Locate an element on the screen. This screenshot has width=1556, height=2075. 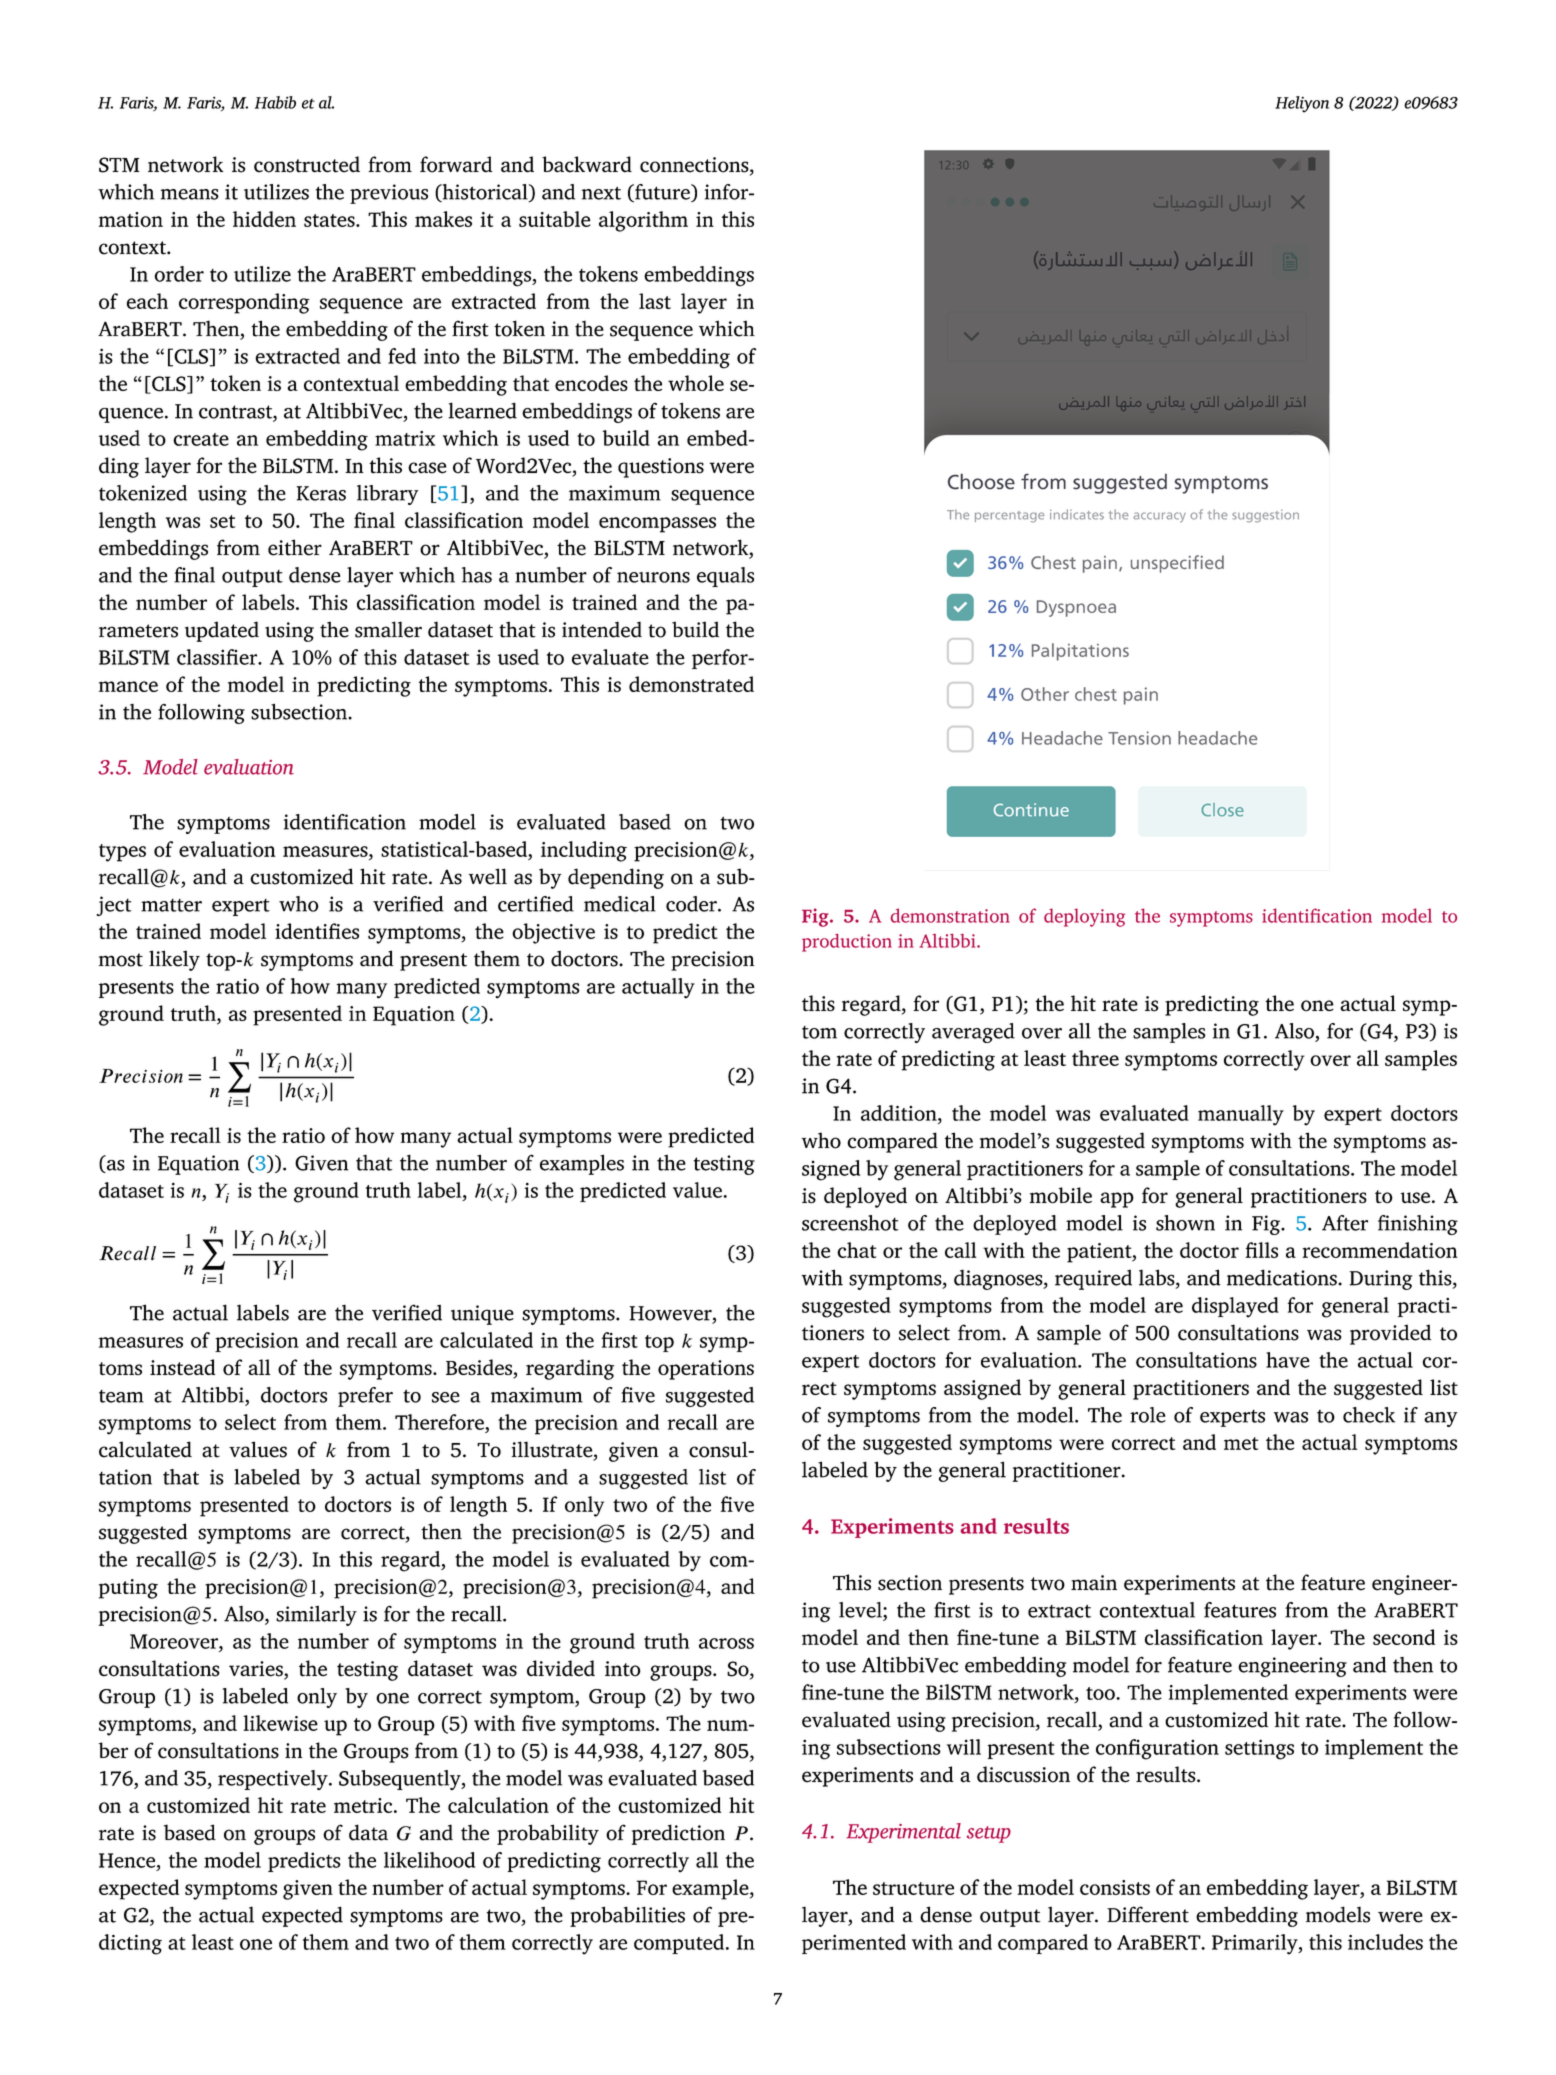
manually is located at coordinates (1241, 1115).
